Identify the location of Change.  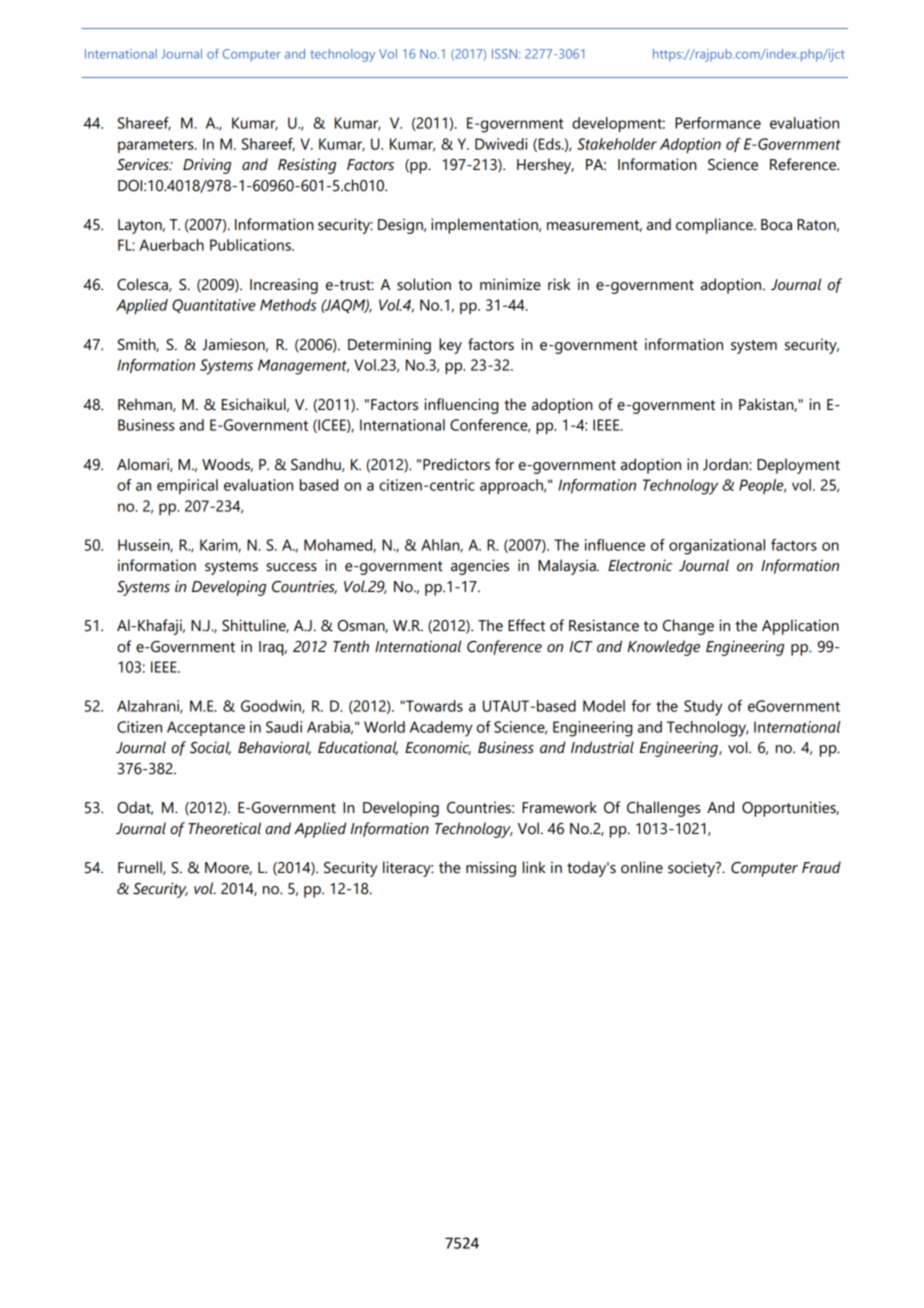
(688, 627).
